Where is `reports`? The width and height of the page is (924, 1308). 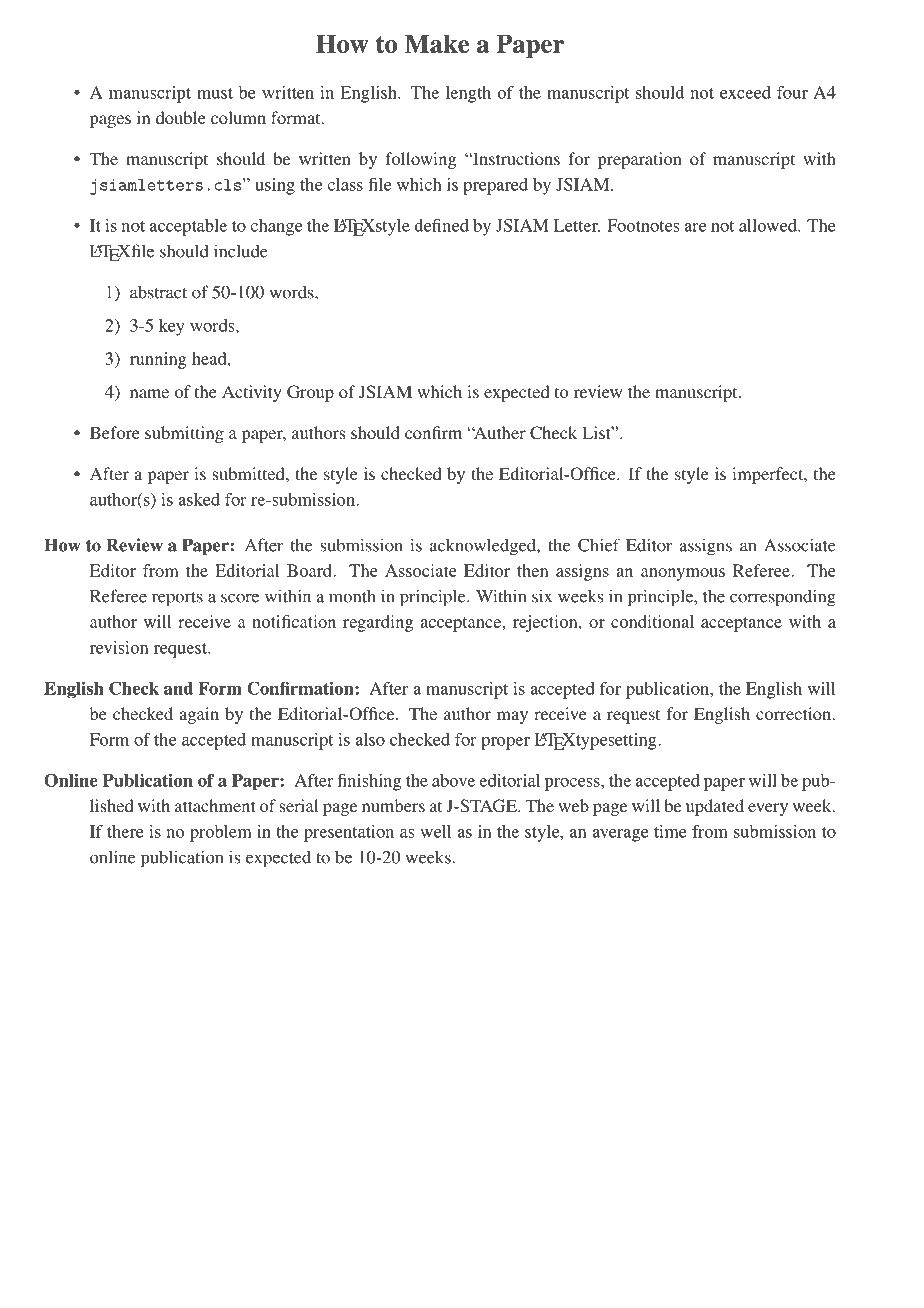 reports is located at coordinates (177, 599).
